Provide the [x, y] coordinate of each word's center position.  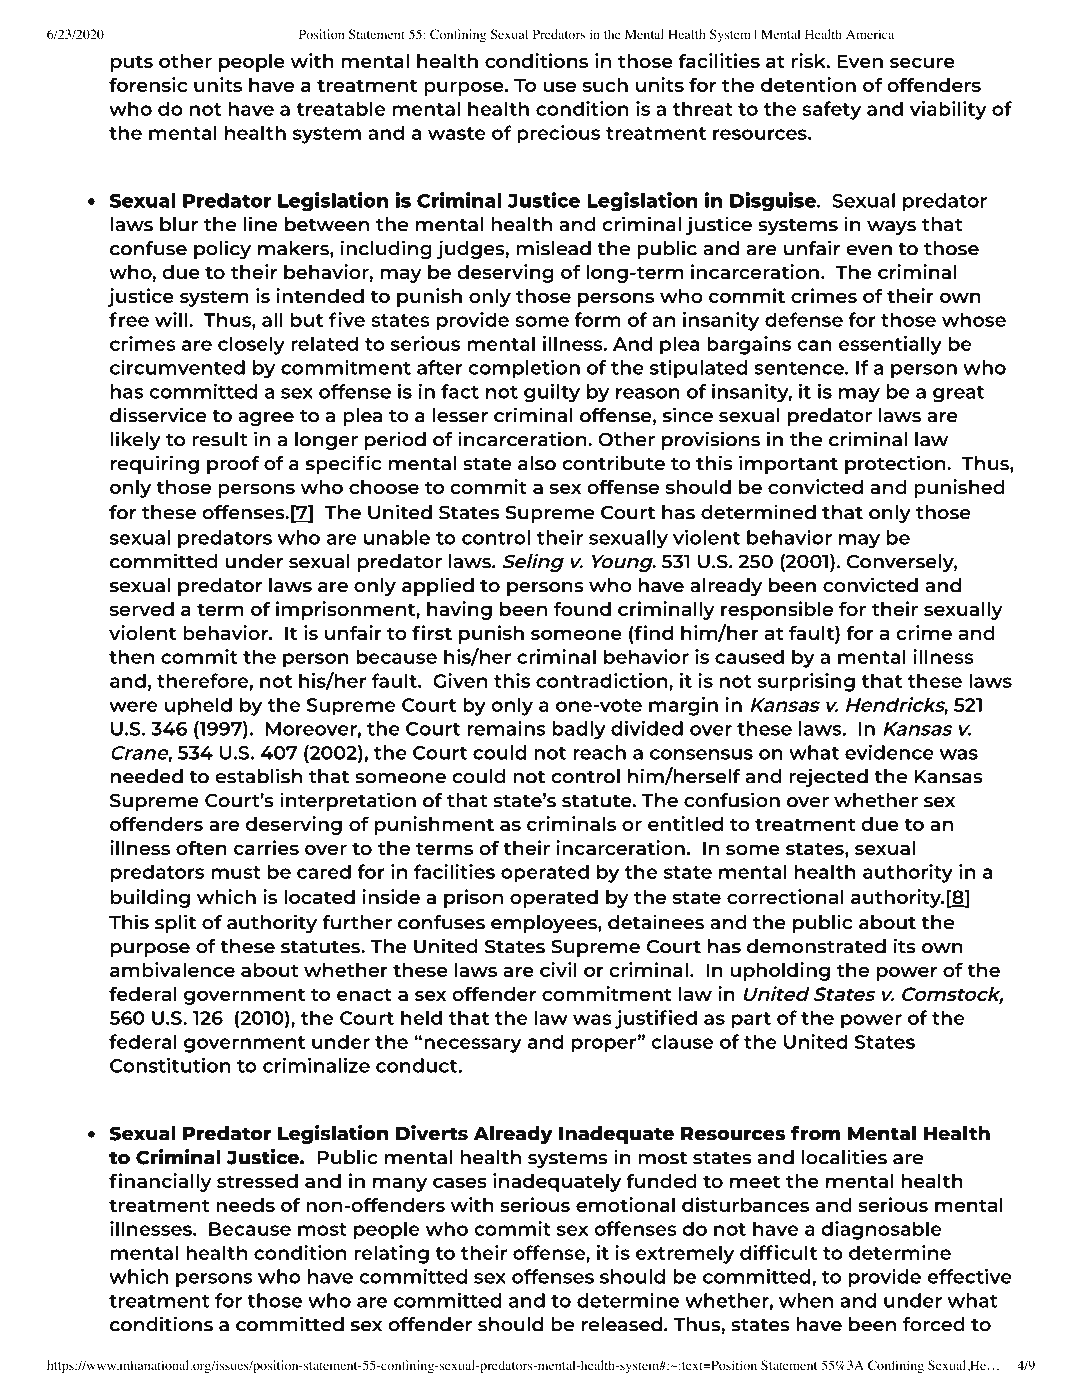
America [870, 34]
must [236, 872]
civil [558, 969]
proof [233, 465]
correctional [785, 896]
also [537, 463]
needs [245, 1205]
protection [896, 464]
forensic [148, 84]
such [605, 85]
